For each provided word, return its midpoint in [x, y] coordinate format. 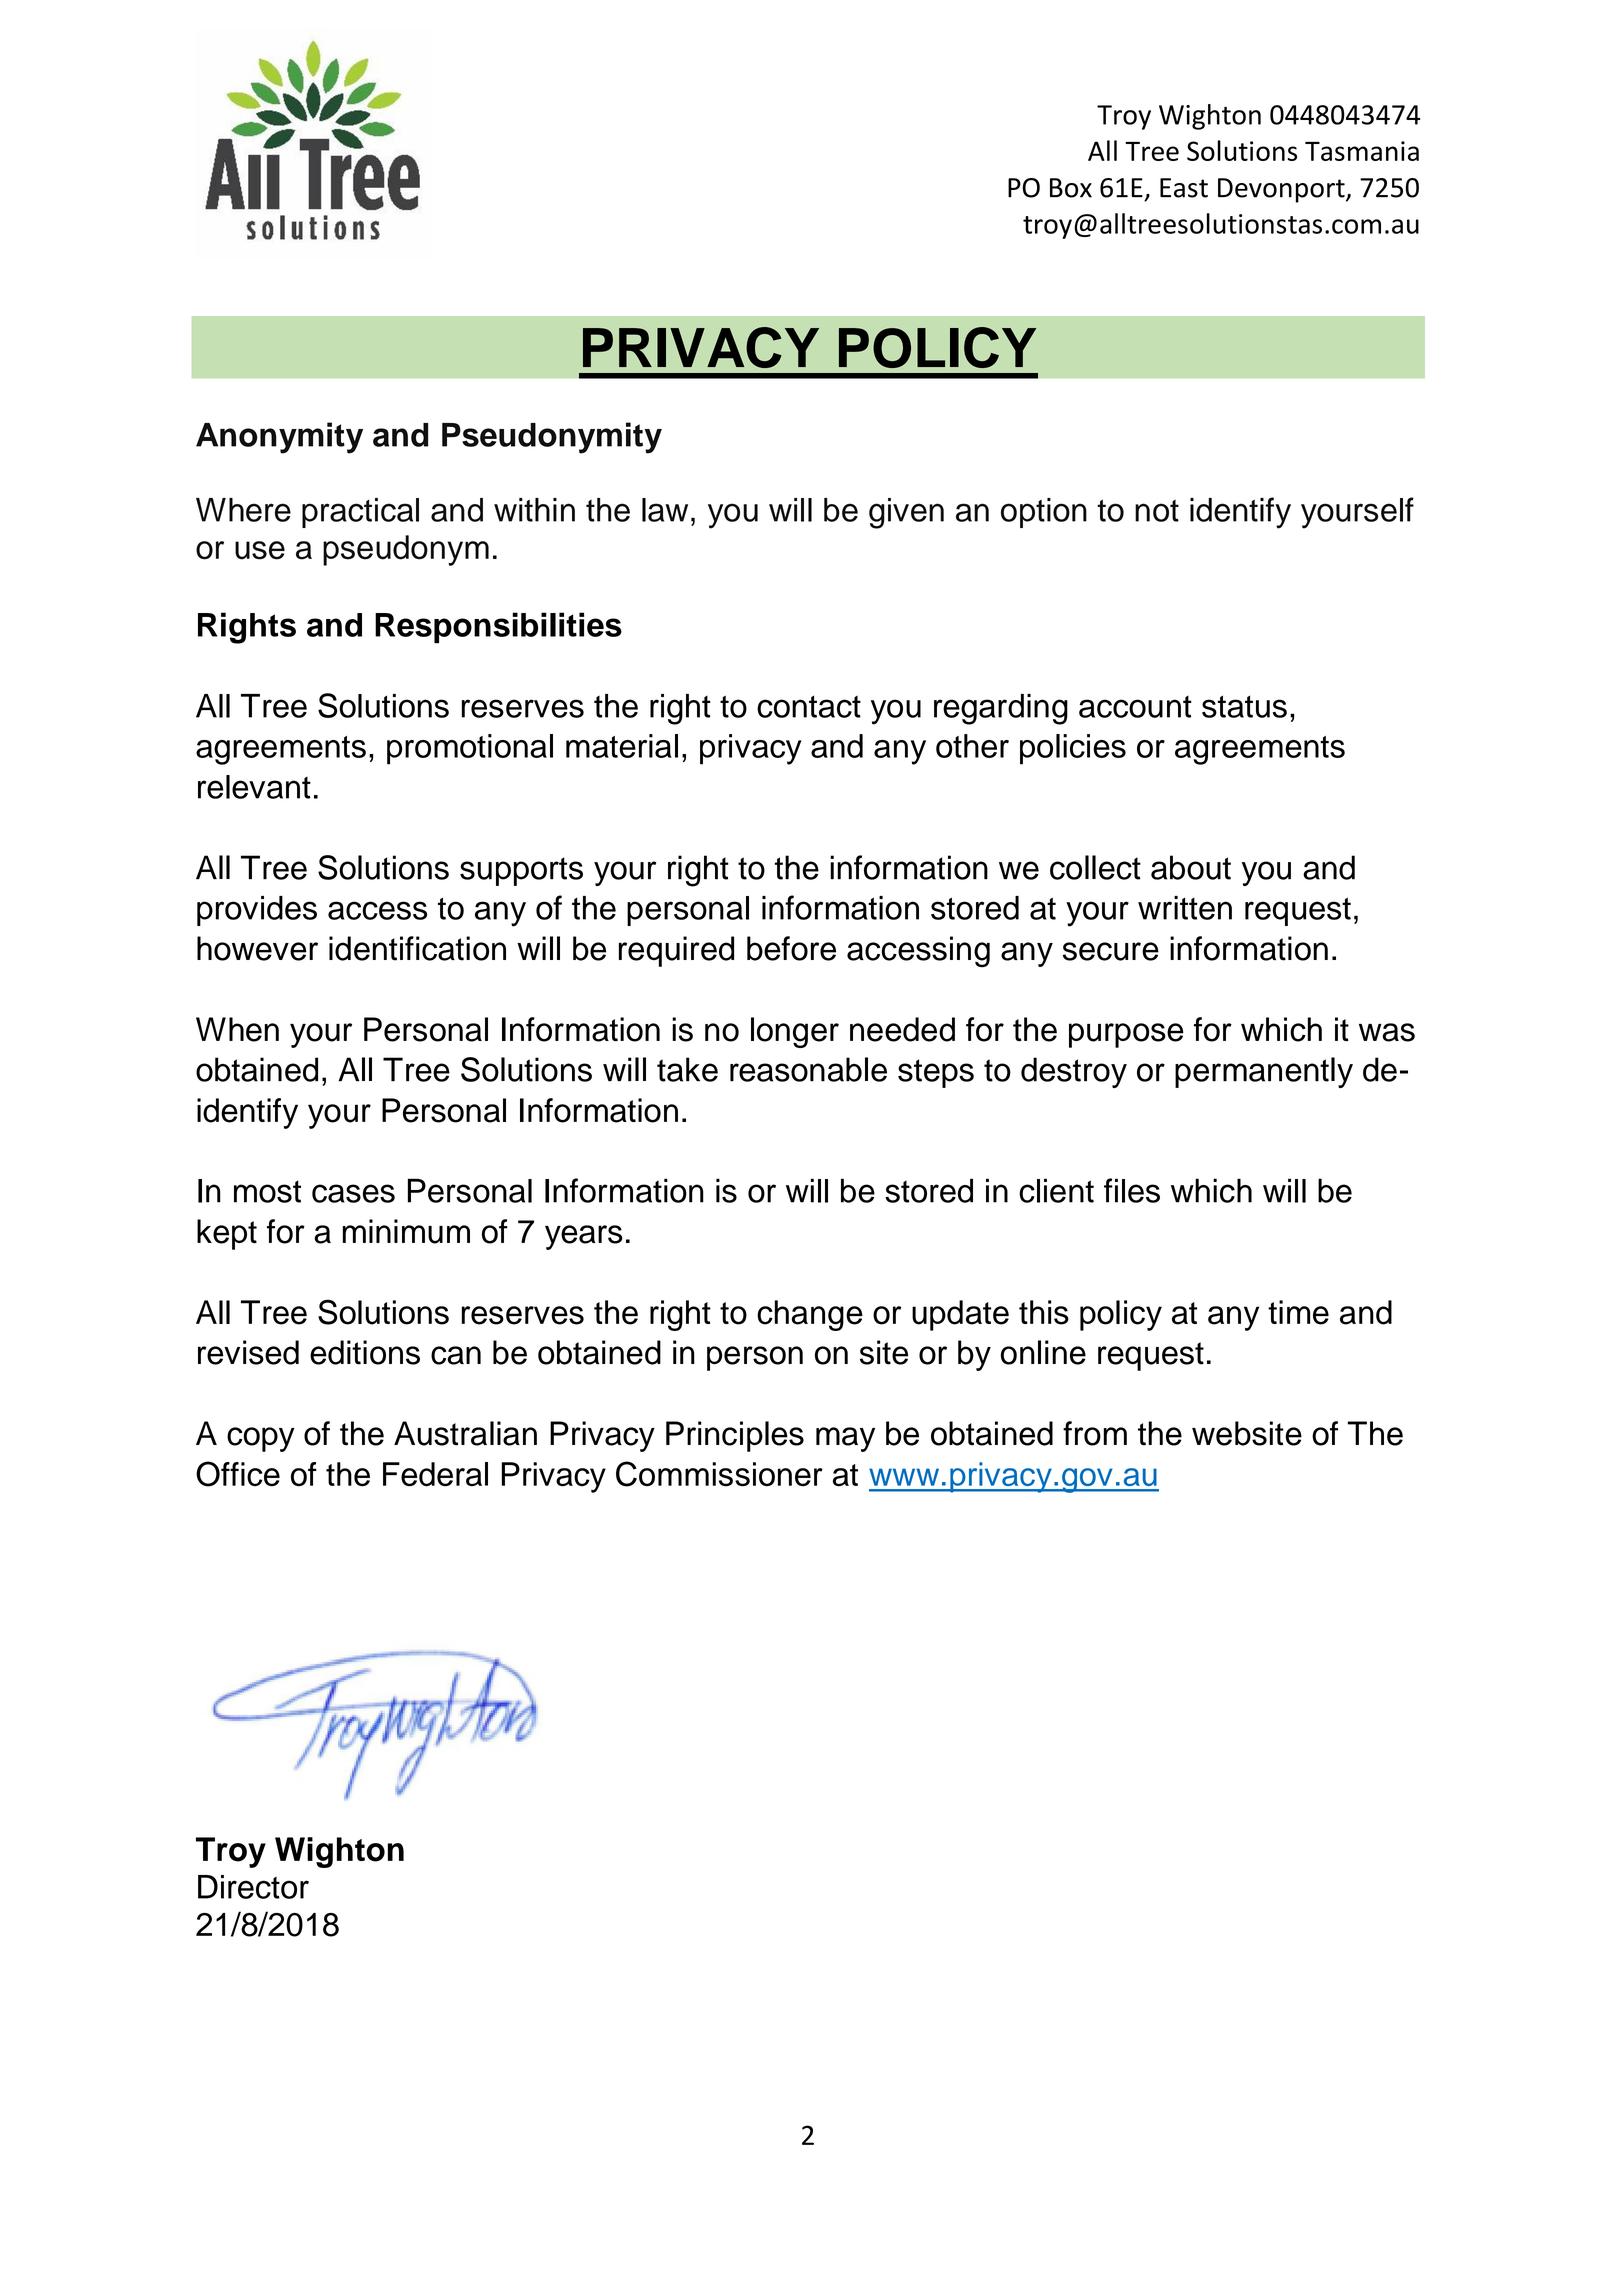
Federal [435, 1474]
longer [795, 1032]
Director [253, 1887]
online [1043, 1352]
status [1244, 706]
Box [1071, 188]
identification [417, 948]
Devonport [1282, 190]
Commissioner [719, 1474]
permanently [1264, 1072]
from [1095, 1433]
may [845, 1439]
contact [809, 706]
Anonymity [279, 438]
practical [360, 513]
